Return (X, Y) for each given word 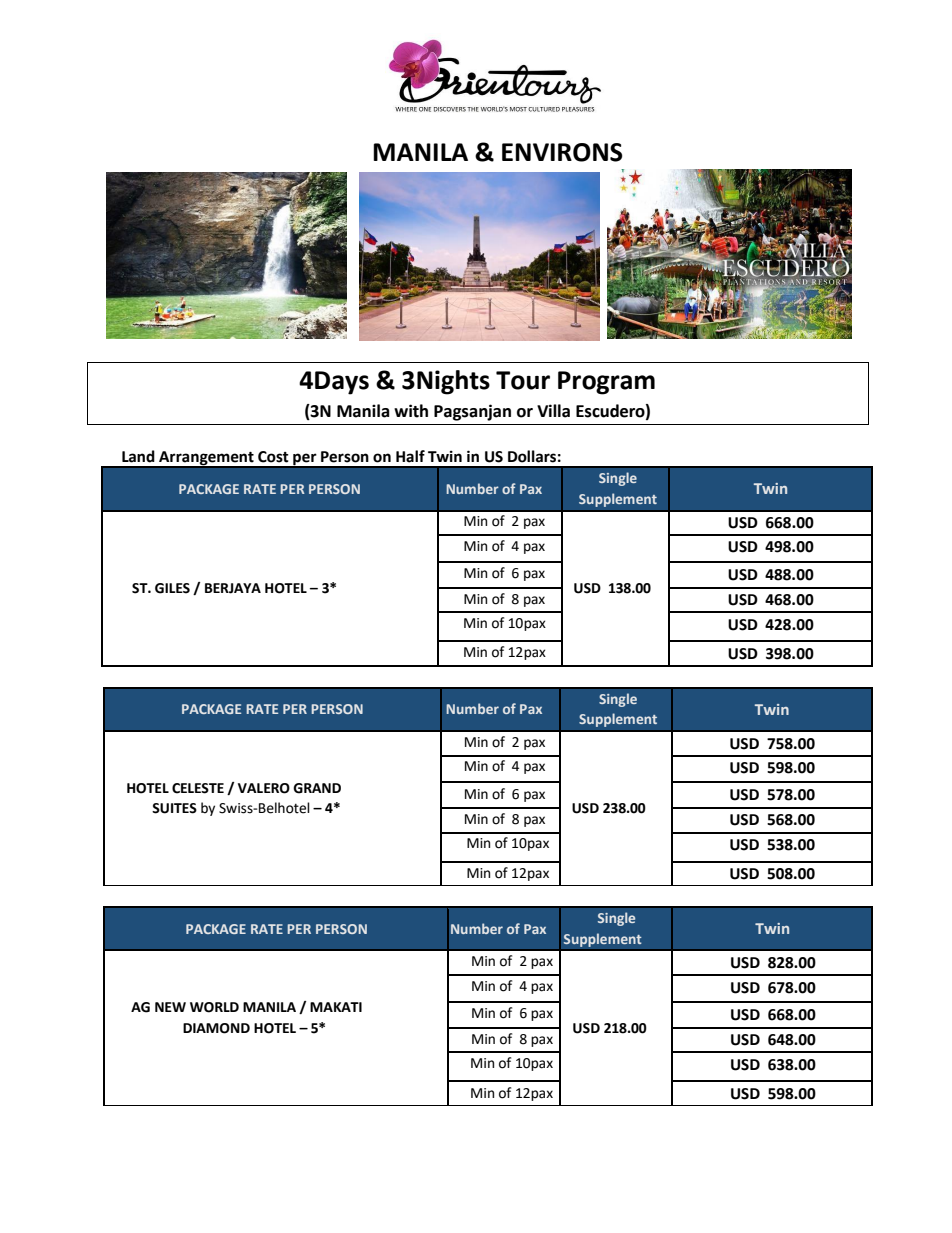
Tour (523, 380)
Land (138, 456)
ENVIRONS (562, 152)
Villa (553, 411)
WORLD (214, 1007)
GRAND (317, 788)
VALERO (264, 788)
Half (410, 456)
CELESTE (198, 788)
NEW (170, 1007)
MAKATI (336, 1007)
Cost (273, 457)
